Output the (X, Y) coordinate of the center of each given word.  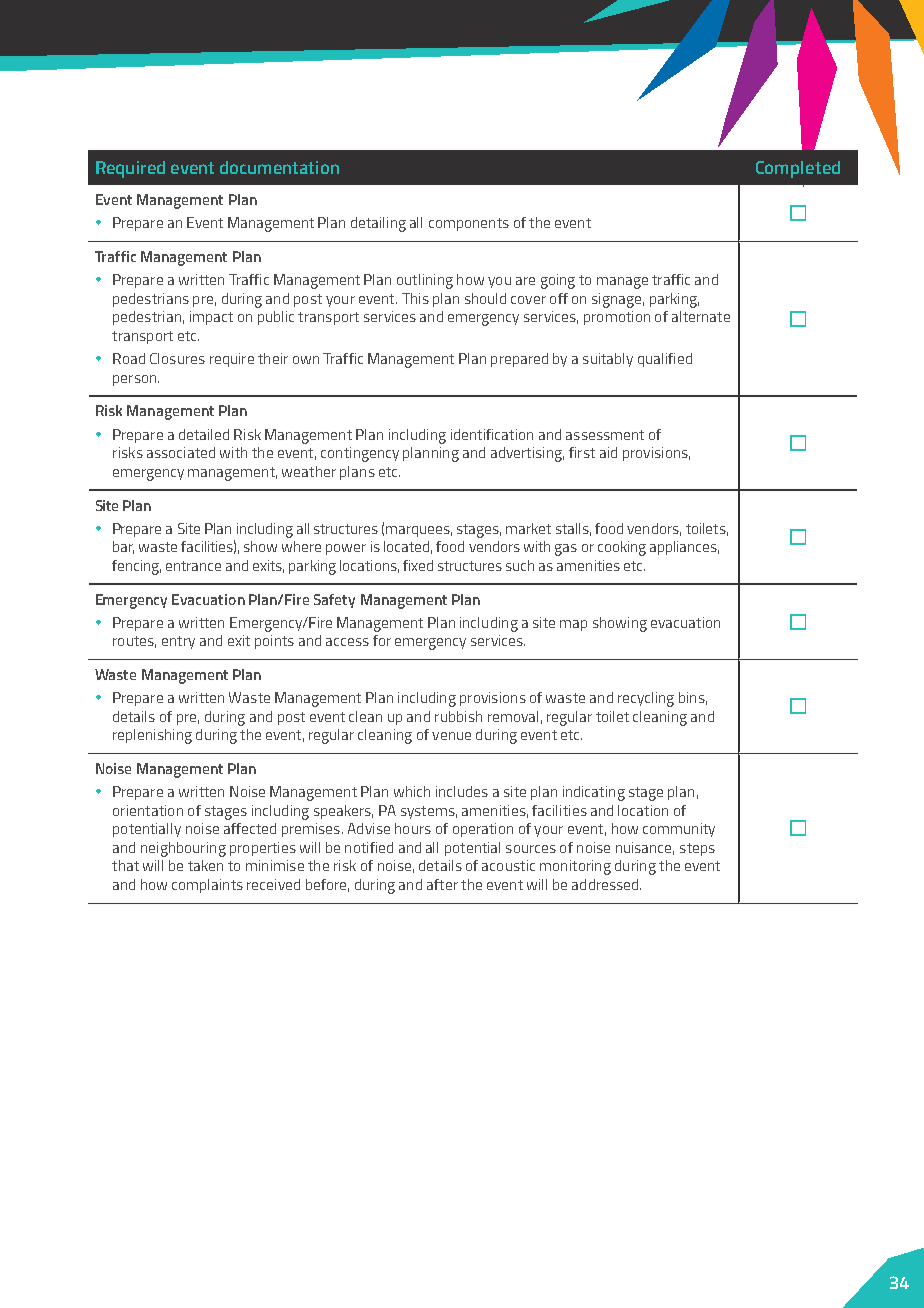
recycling (646, 699)
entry (178, 642)
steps (697, 849)
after (442, 884)
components (469, 224)
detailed (204, 434)
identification (492, 434)
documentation (279, 167)
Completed (798, 169)
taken (205, 865)
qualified (665, 360)
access (347, 642)
